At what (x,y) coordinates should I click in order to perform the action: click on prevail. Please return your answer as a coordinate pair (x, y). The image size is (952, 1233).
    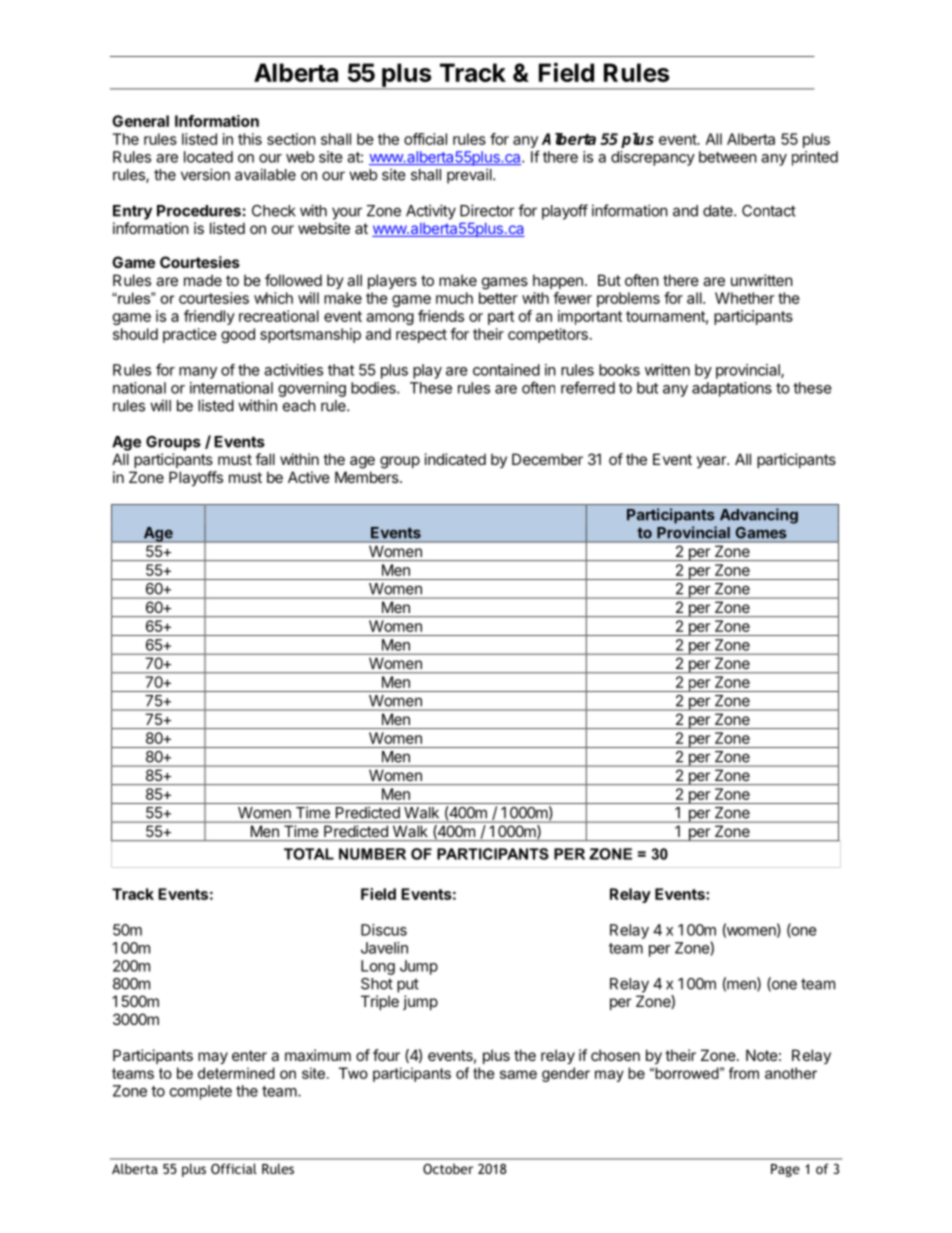
    Looking at the image, I should click on (470, 176).
